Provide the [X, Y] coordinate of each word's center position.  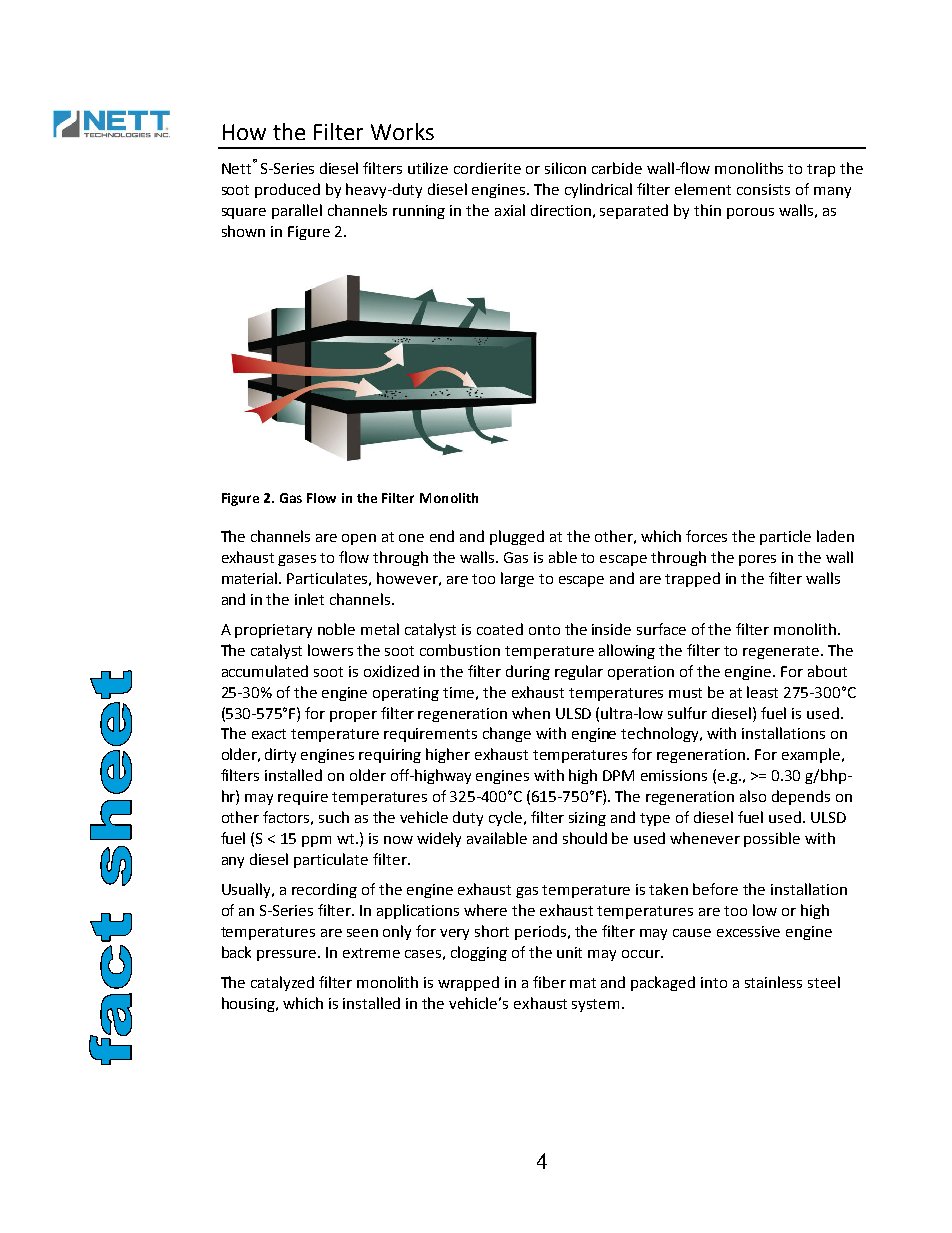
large [517, 579]
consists [763, 189]
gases [297, 560]
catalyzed [282, 983]
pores [757, 560]
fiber [549, 982]
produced [287, 190]
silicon [565, 168]
